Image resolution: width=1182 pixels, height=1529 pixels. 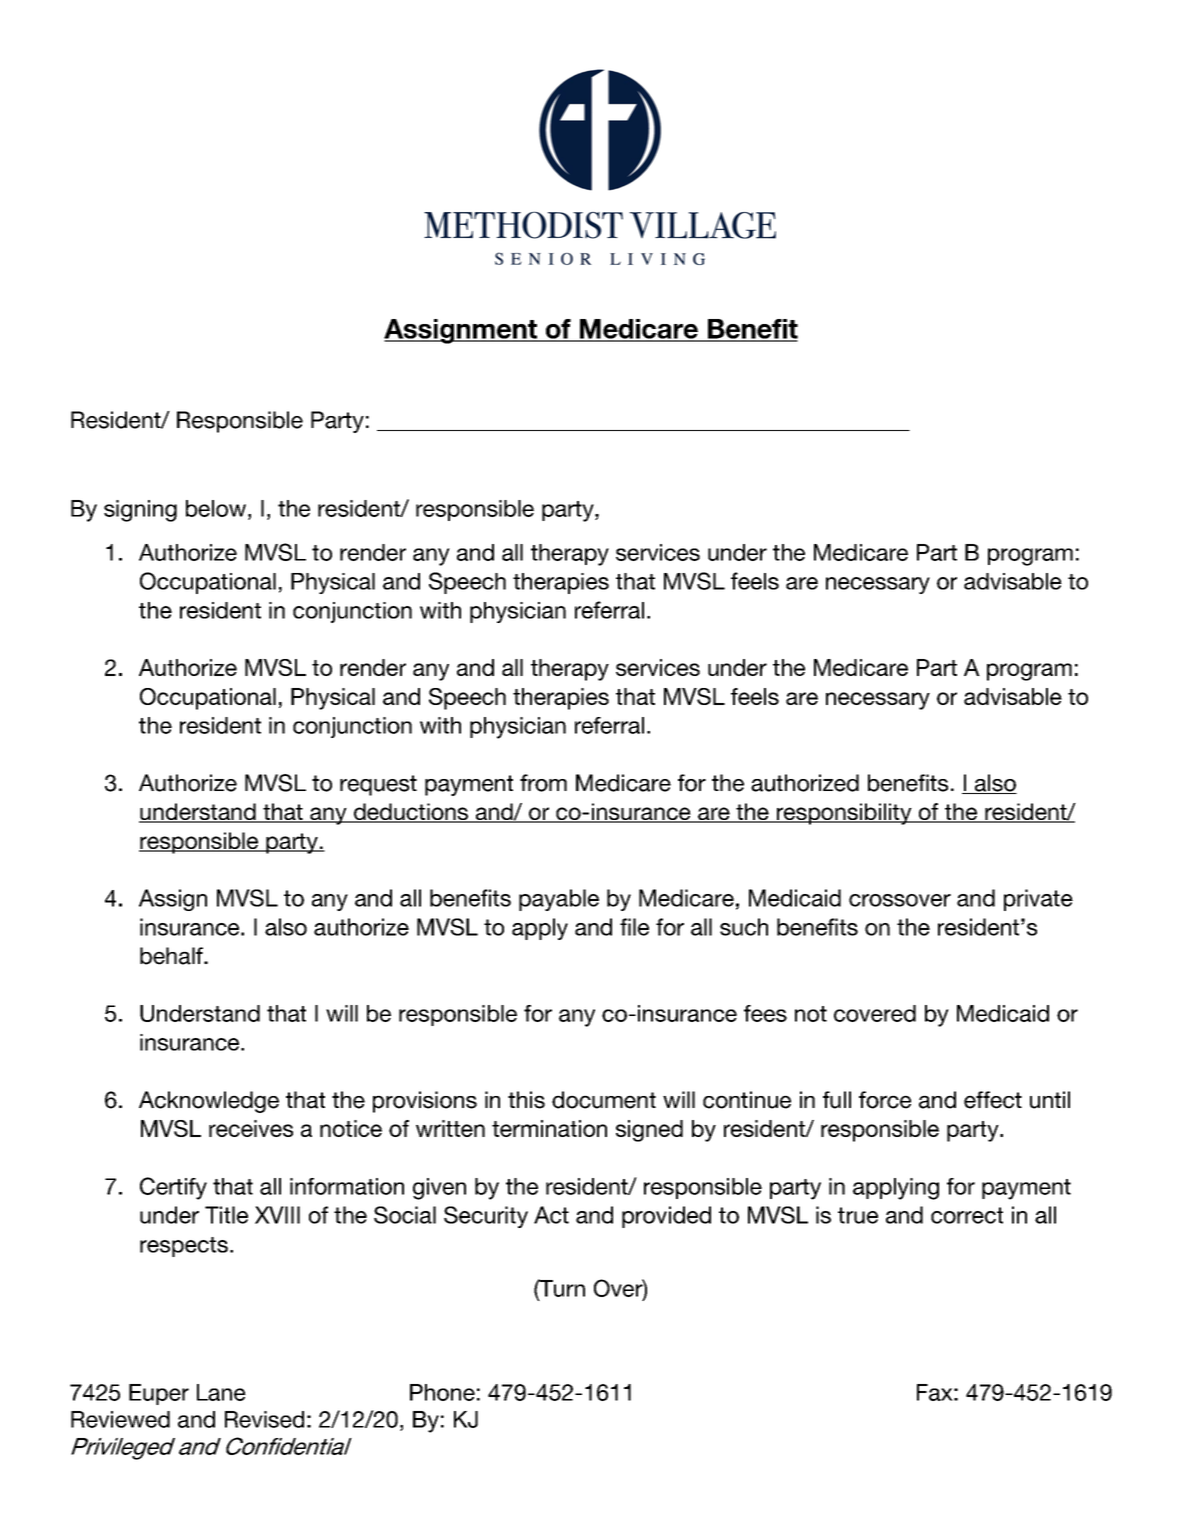 What do you see at coordinates (543, 783) in the screenshot?
I see `from` at bounding box center [543, 783].
